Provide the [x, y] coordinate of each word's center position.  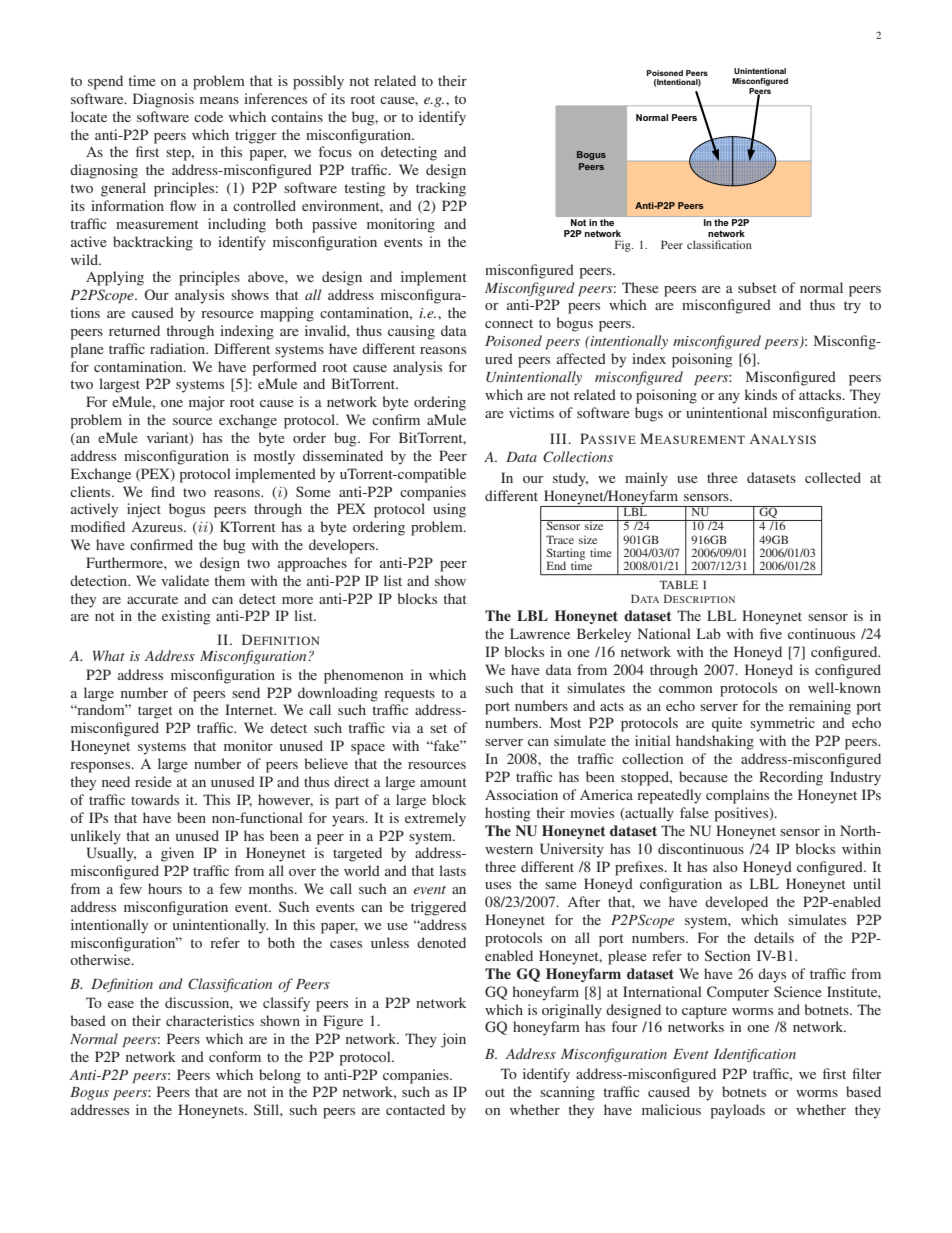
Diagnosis [163, 100]
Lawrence [540, 633]
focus [335, 151]
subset [757, 287]
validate [185, 580]
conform [235, 1056]
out [495, 1092]
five [771, 633]
